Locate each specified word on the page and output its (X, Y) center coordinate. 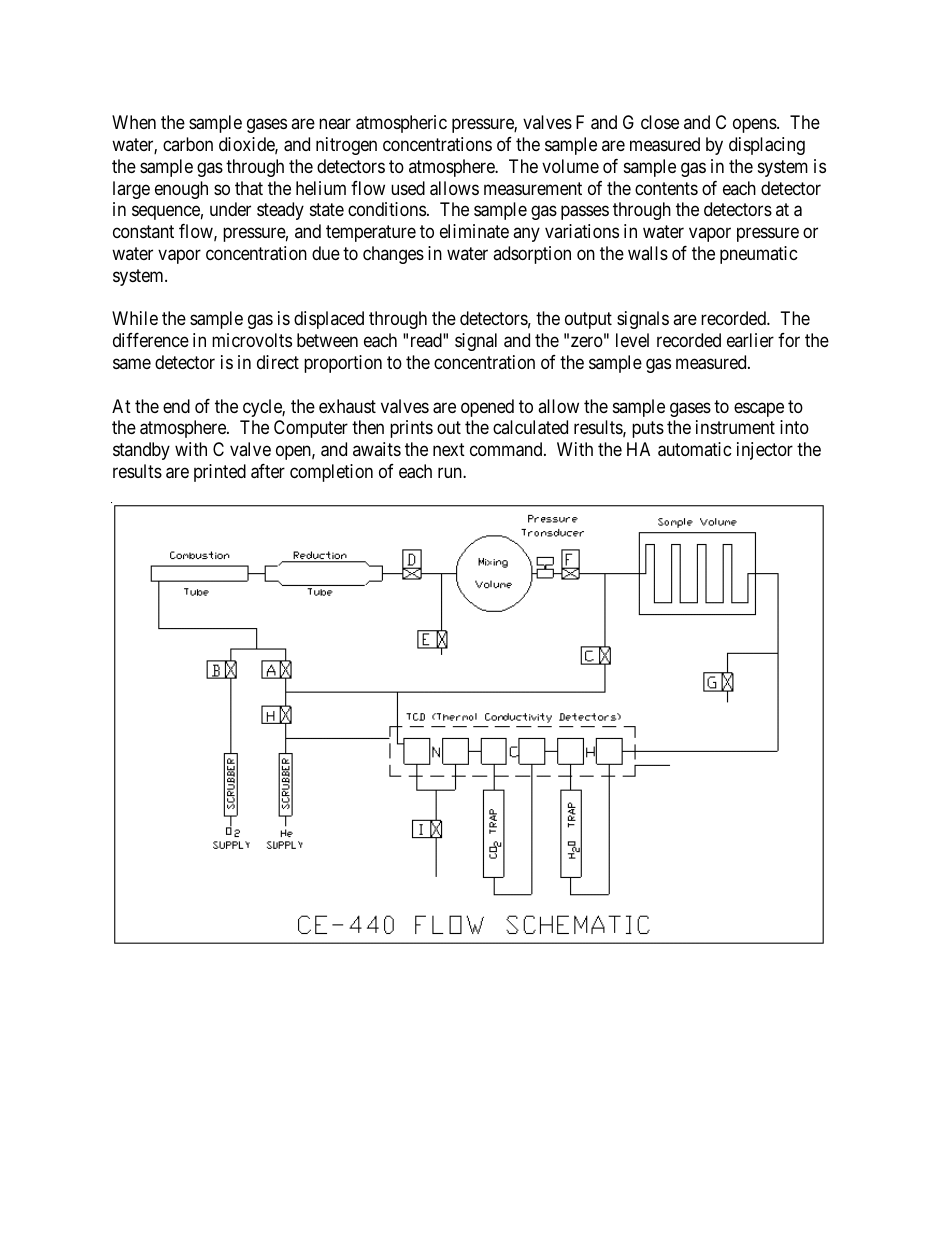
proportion (343, 364)
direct (278, 362)
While (135, 318)
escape (759, 409)
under (230, 209)
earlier (750, 340)
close (660, 122)
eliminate (474, 231)
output (588, 321)
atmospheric (401, 124)
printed (220, 473)
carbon (188, 144)
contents (666, 188)
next (449, 449)
